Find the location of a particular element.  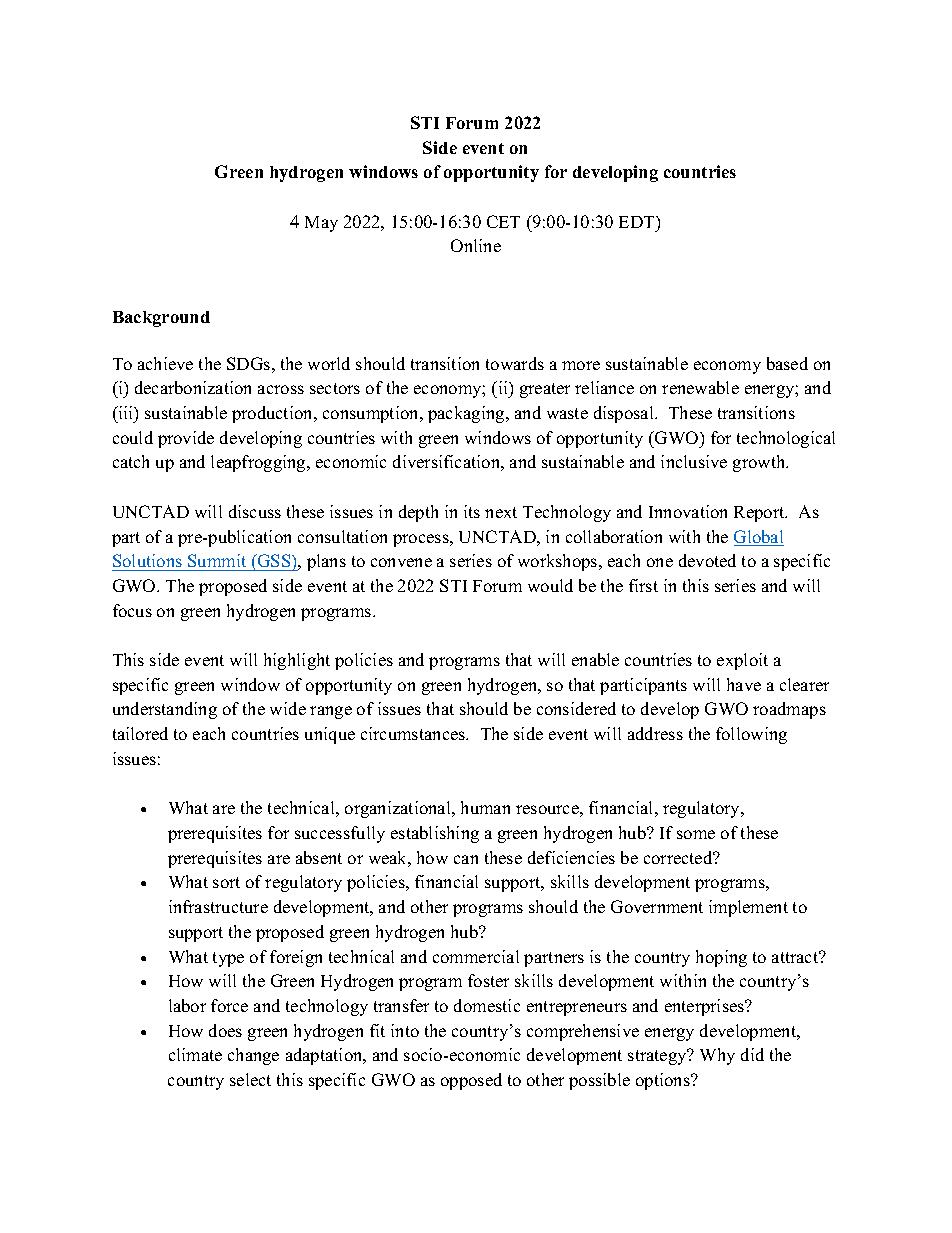

May is located at coordinates (321, 224).
